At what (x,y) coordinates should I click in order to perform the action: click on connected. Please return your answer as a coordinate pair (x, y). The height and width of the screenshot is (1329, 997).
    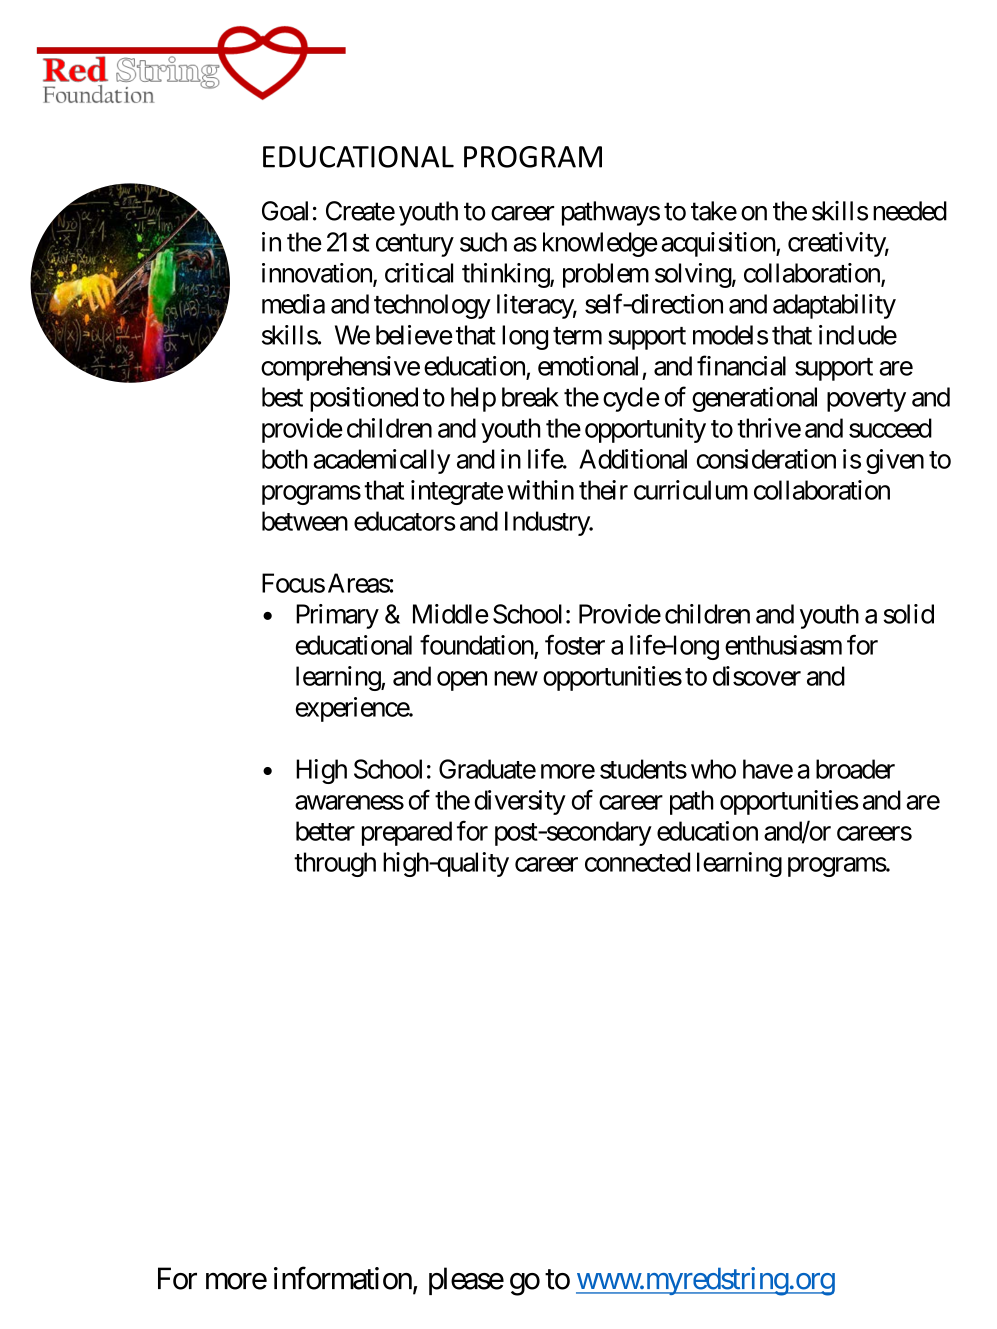
    Looking at the image, I should click on (637, 862).
